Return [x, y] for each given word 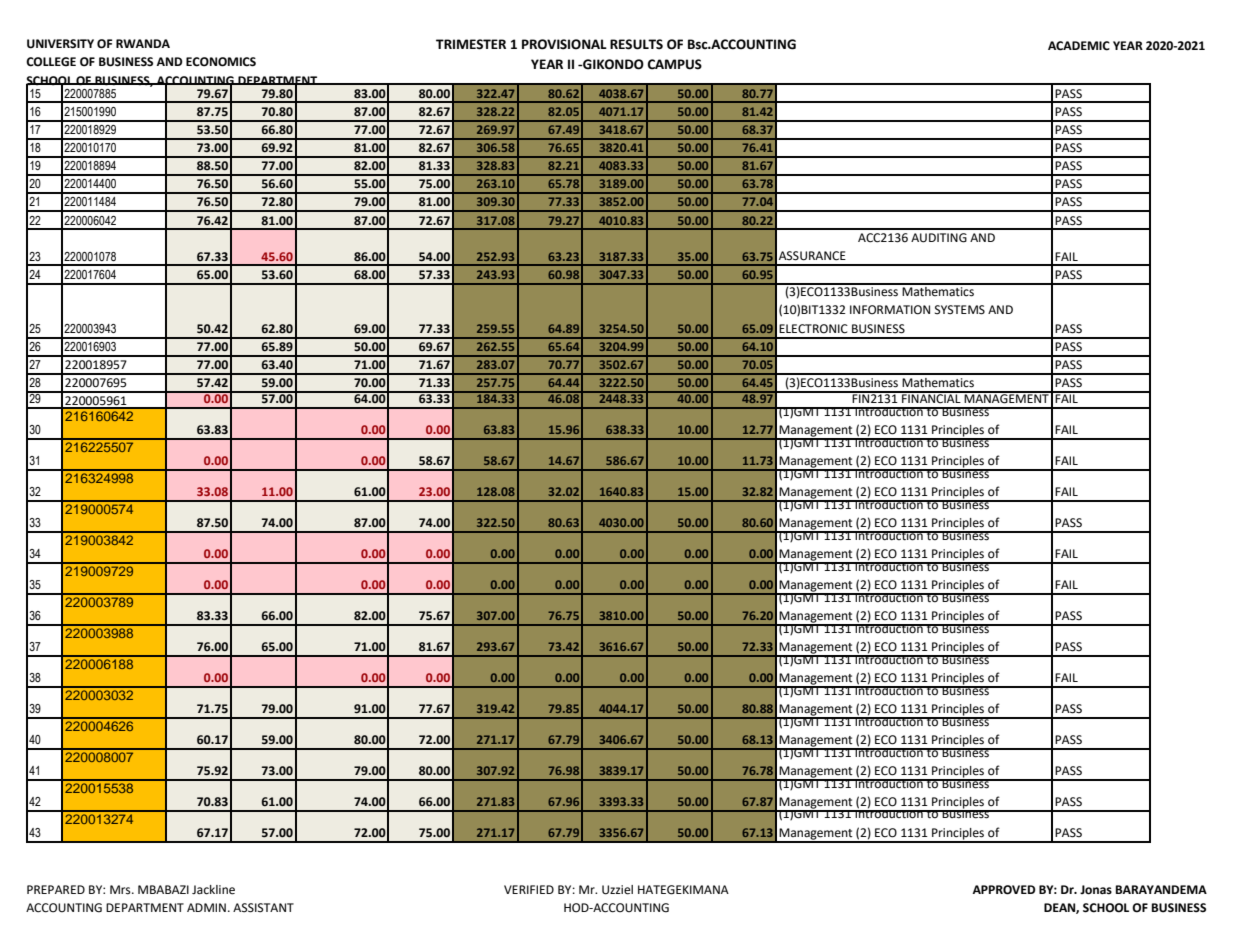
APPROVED [1004, 890]
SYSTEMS [960, 310]
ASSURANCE [812, 256]
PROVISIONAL [564, 44]
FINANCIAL [931, 398]
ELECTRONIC [813, 329]
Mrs [121, 890]
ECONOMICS [221, 62]
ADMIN [206, 907]
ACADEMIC [1079, 46]
